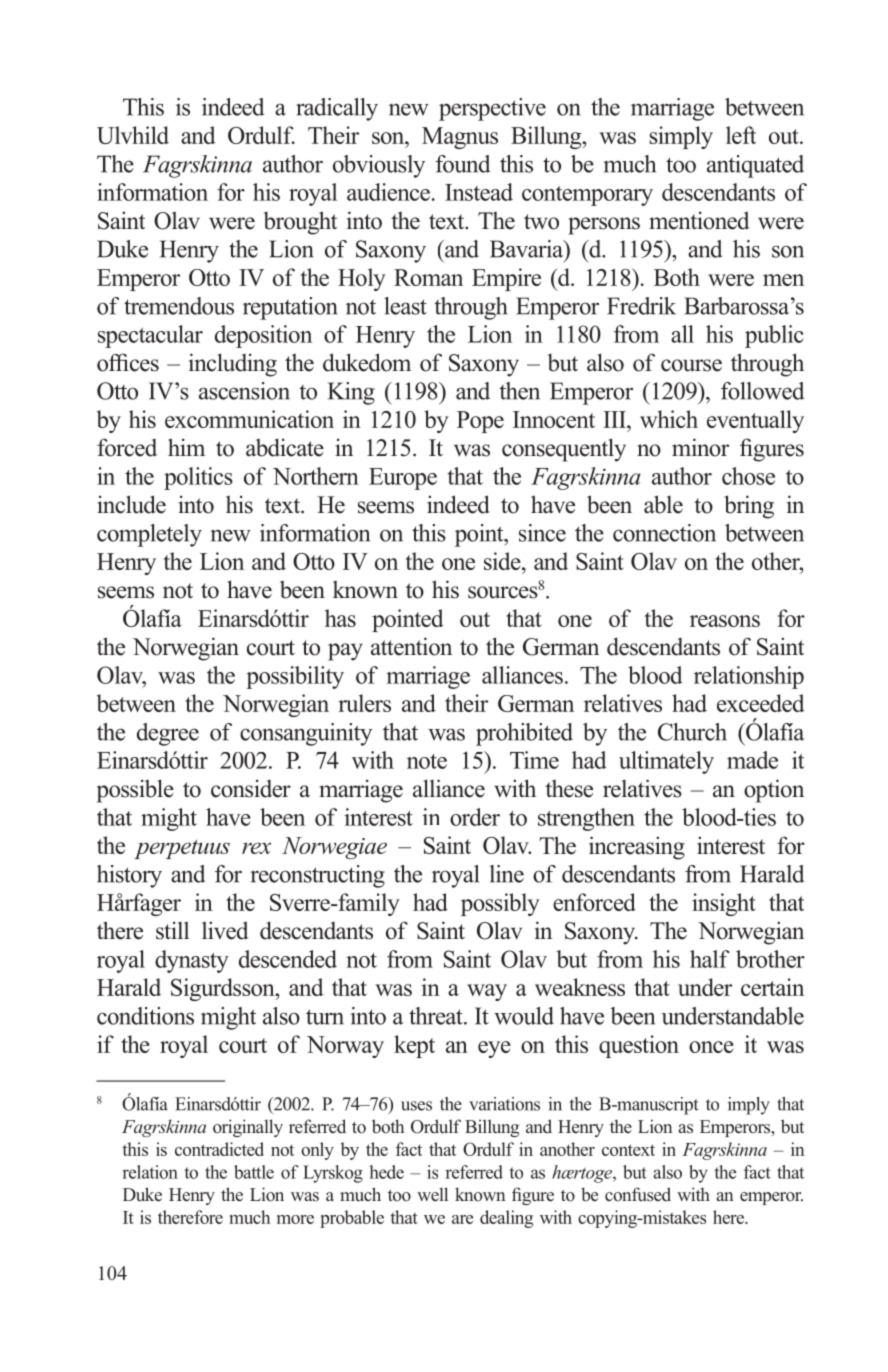 The image size is (888, 1372). What do you see at coordinates (741, 135) in the screenshot?
I see `left` at bounding box center [741, 135].
